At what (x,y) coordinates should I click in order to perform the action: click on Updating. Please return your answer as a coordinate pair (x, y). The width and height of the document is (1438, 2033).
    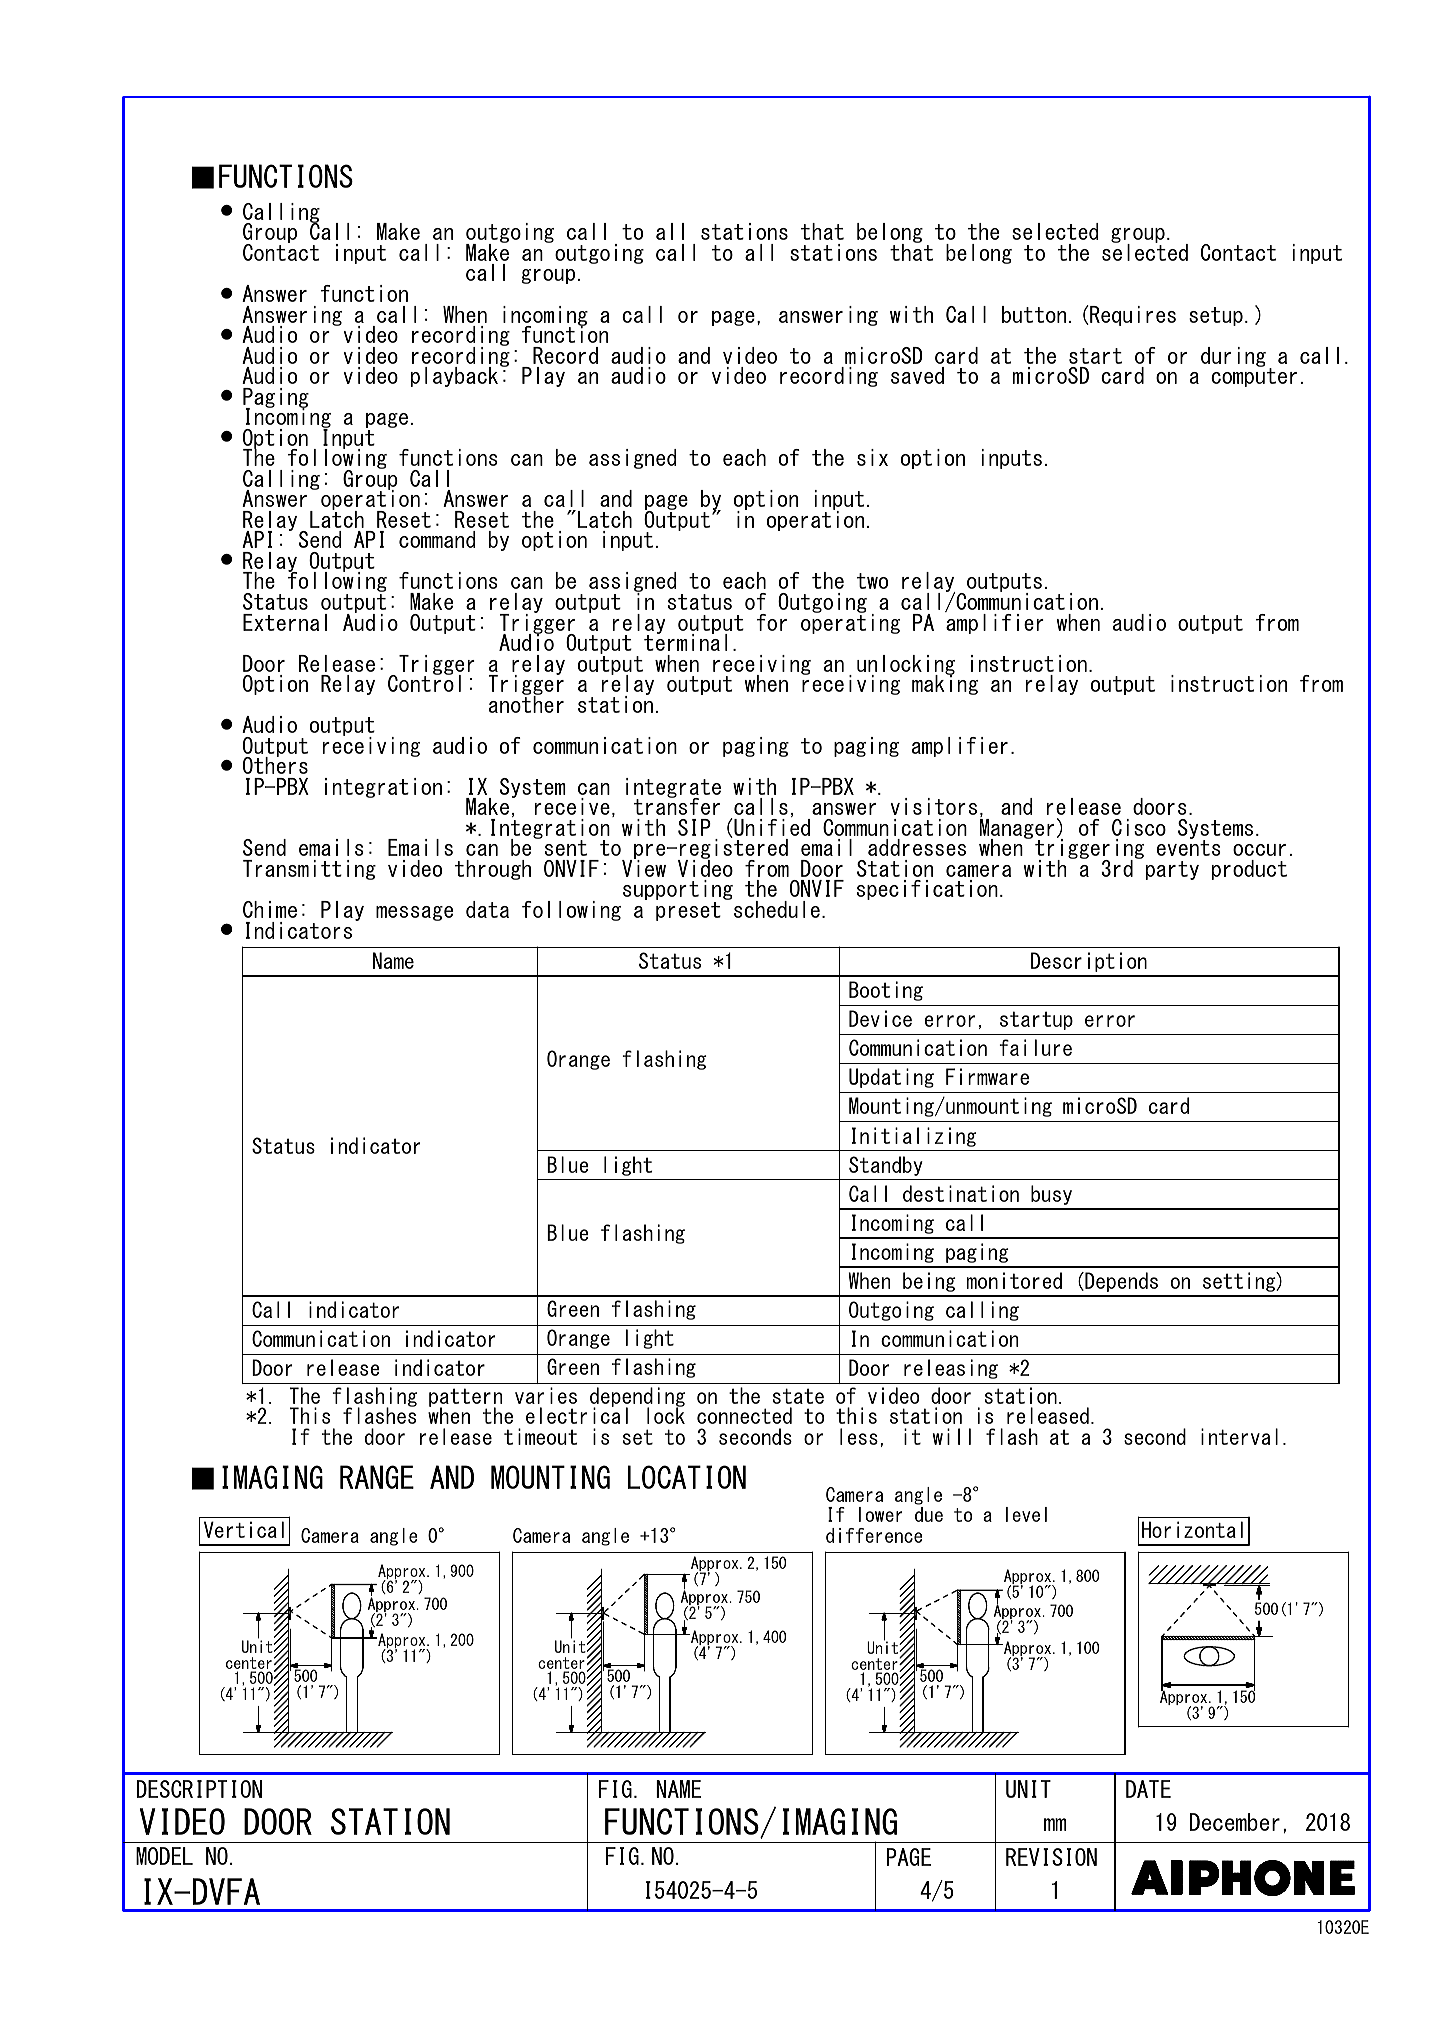
    Looking at the image, I should click on (891, 1078).
